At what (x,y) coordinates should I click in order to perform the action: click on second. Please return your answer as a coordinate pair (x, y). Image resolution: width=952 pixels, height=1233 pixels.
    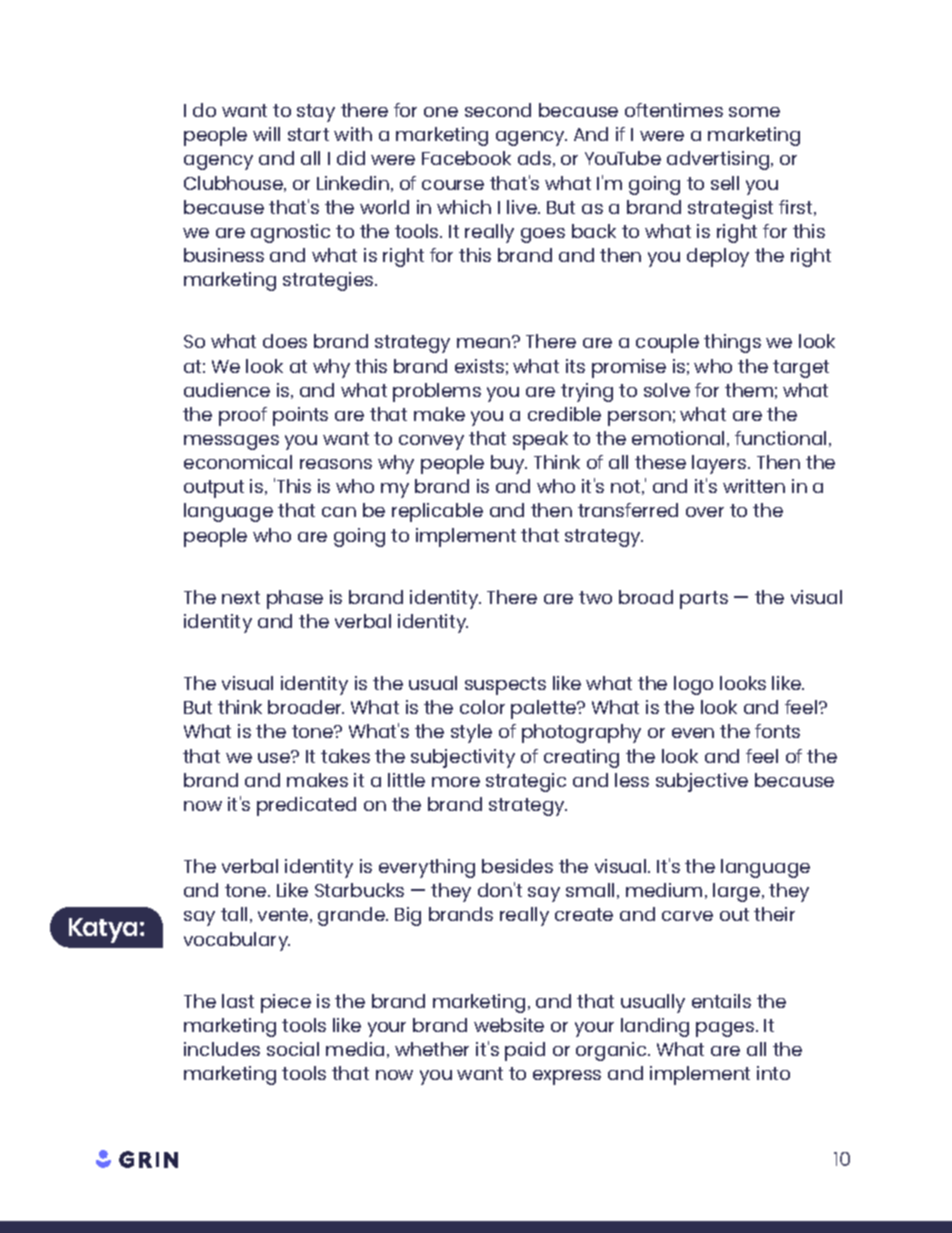
    Looking at the image, I should click on (498, 110).
